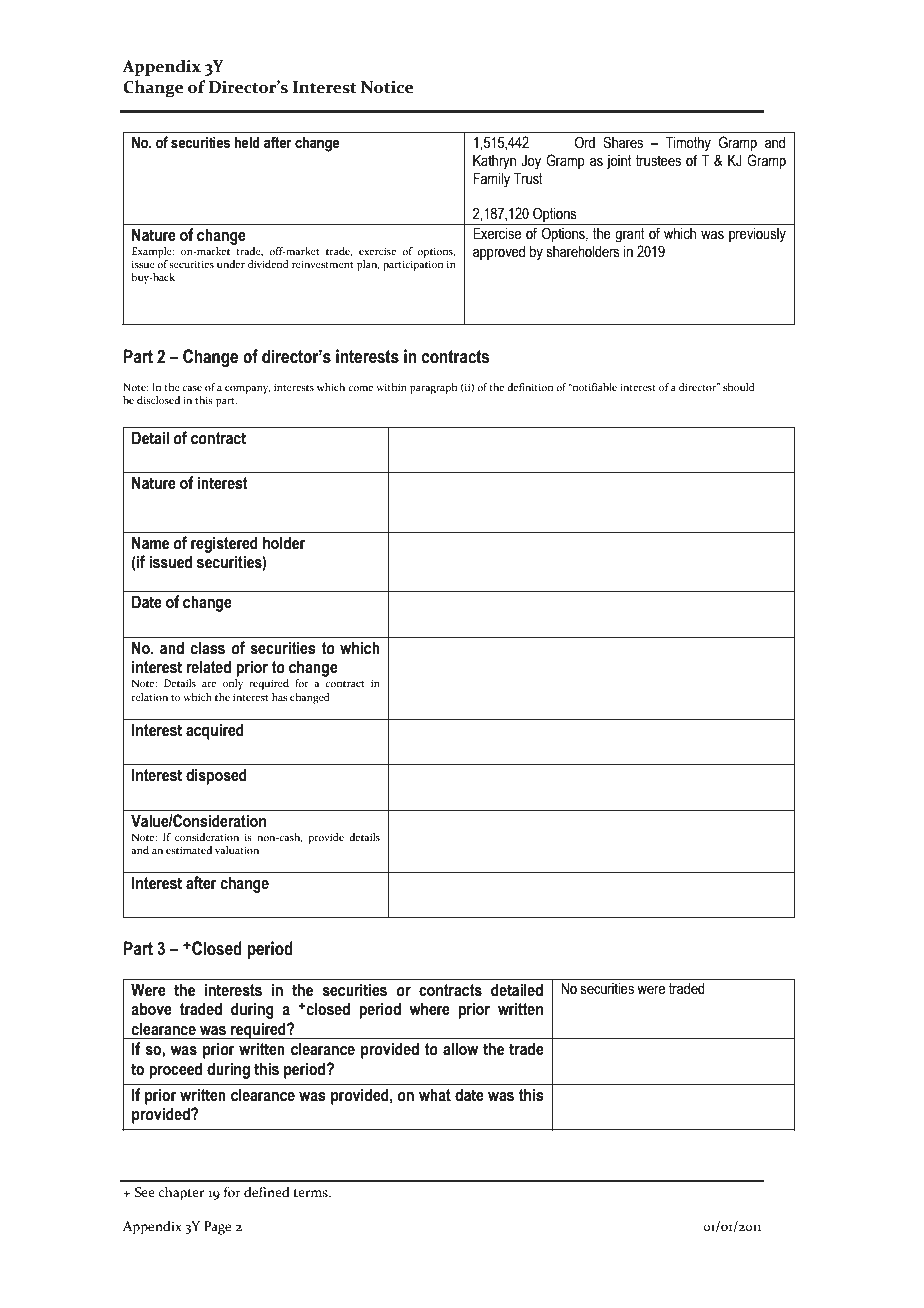 This screenshot has height=1308, width=924. What do you see at coordinates (494, 162) in the screenshot?
I see `Kathryn` at bounding box center [494, 162].
